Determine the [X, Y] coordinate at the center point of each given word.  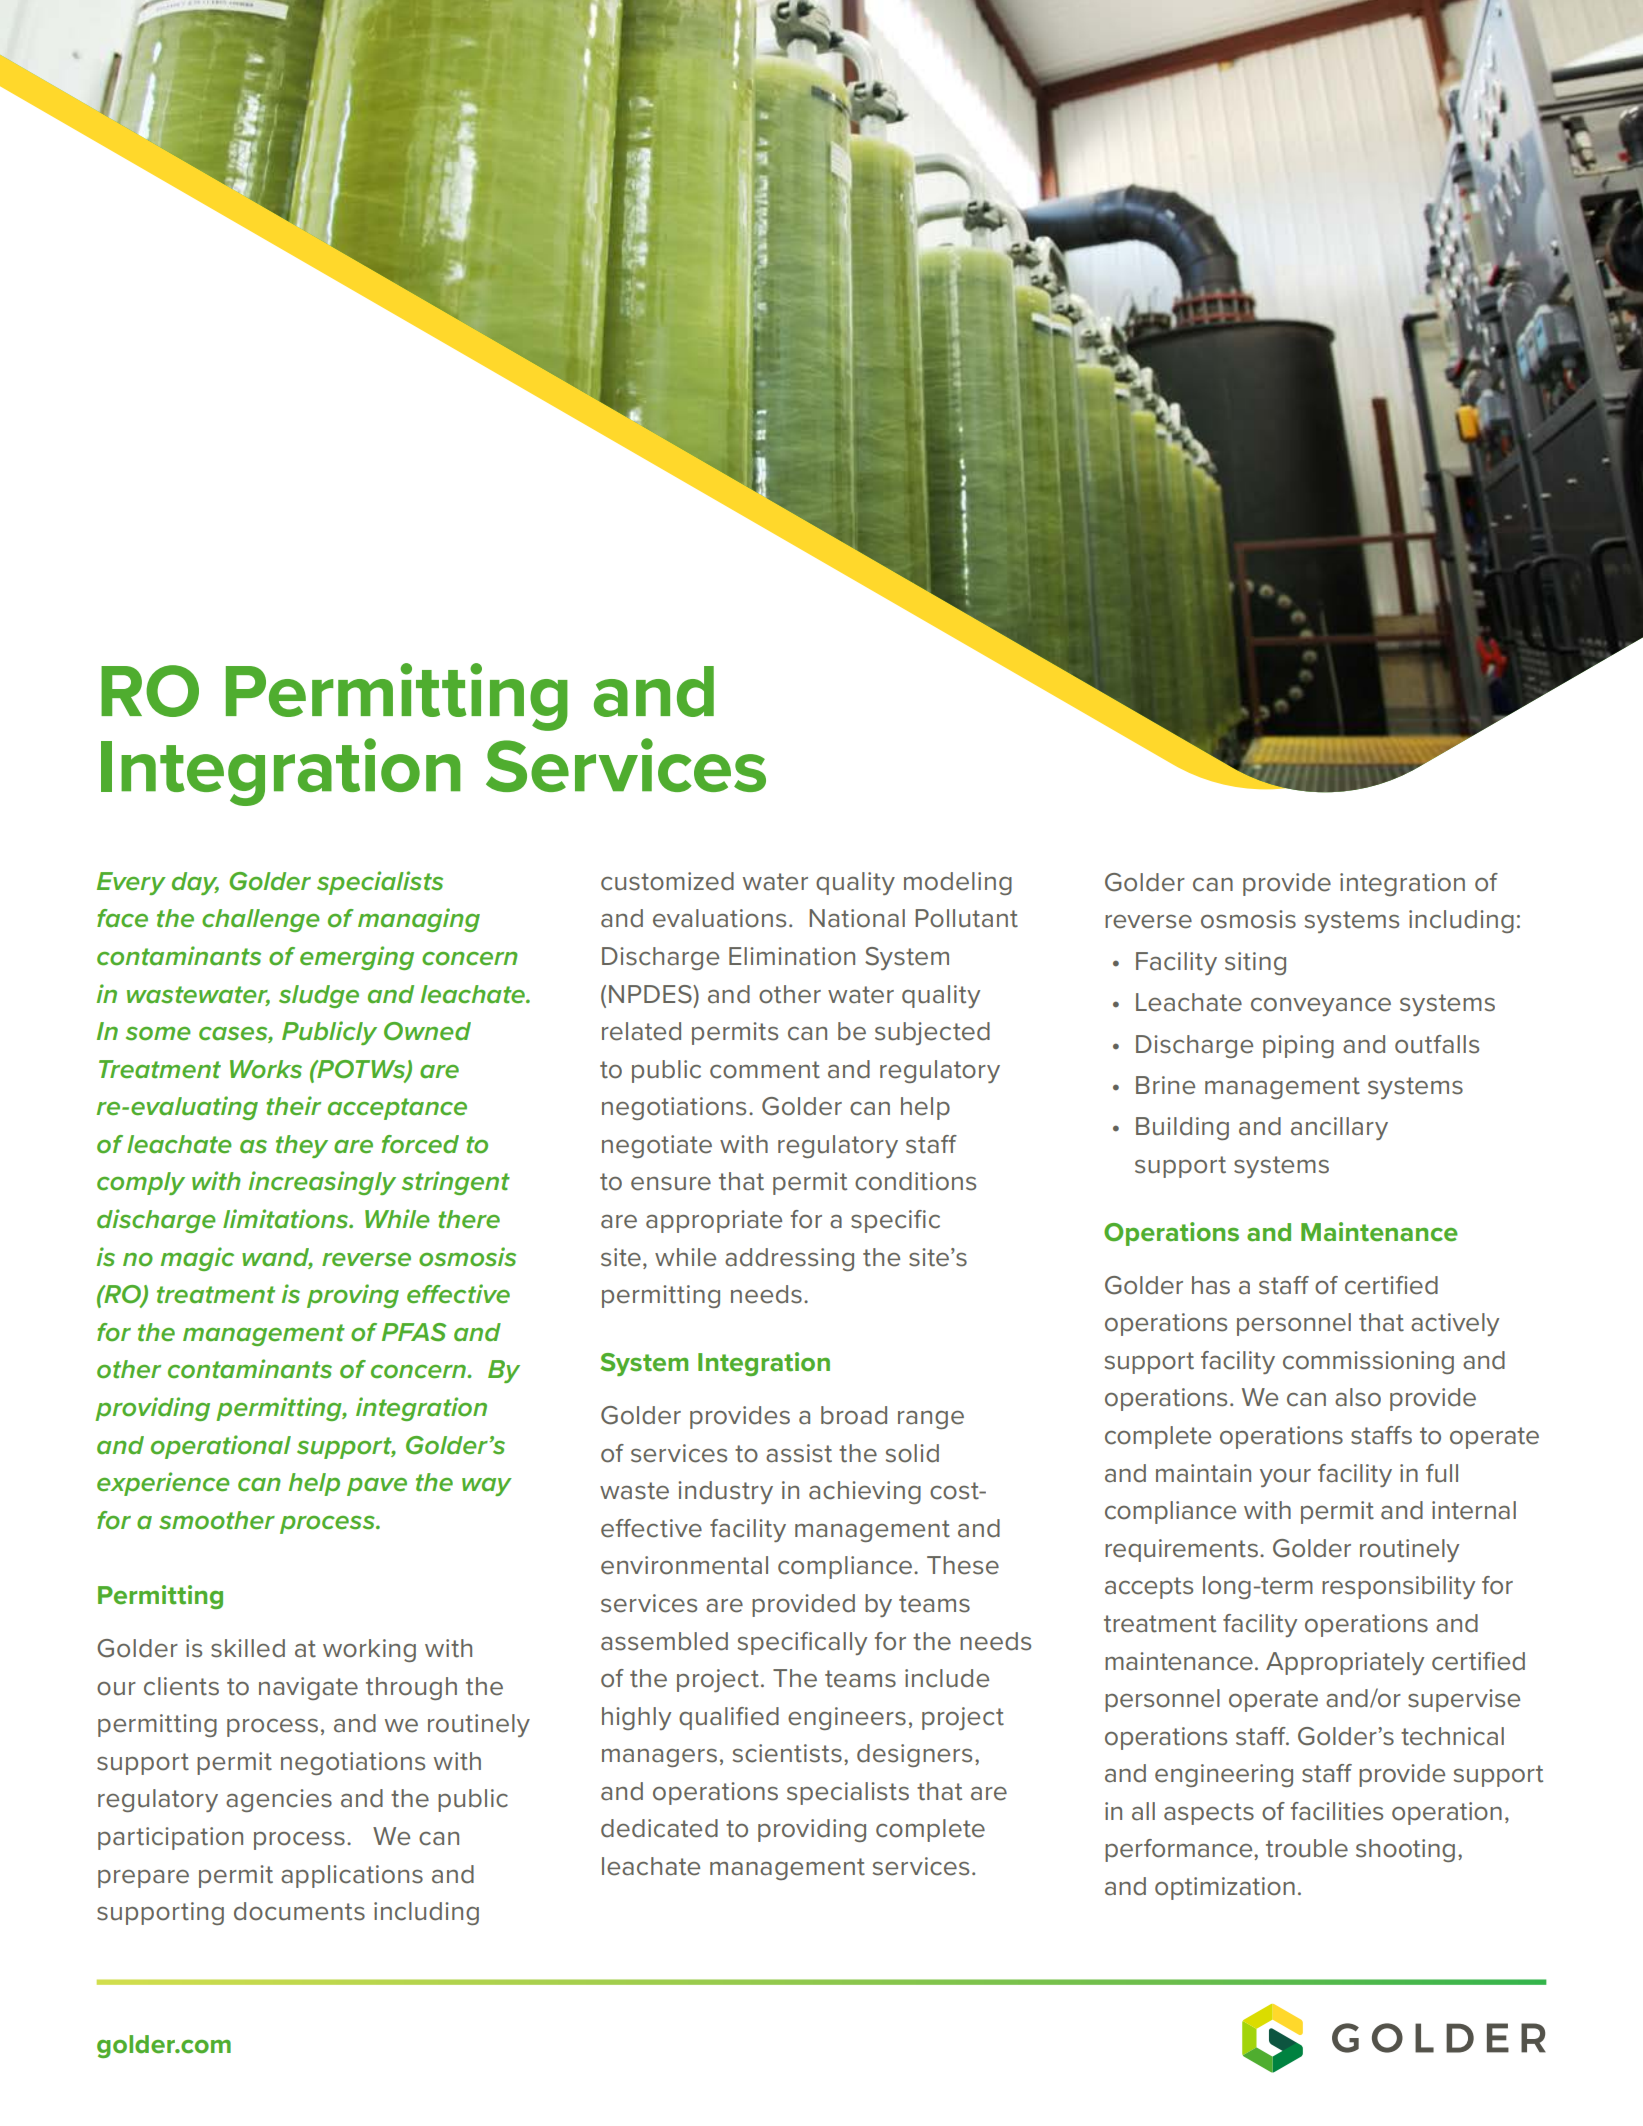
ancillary [1339, 1128]
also [1358, 1397]
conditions [915, 1181]
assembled [664, 1641]
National [857, 918]
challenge [261, 920]
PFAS [414, 1332]
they [302, 1146]
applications [352, 1876]
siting [1255, 963]
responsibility [1398, 1587]
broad [854, 1415]
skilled [248, 1648]
